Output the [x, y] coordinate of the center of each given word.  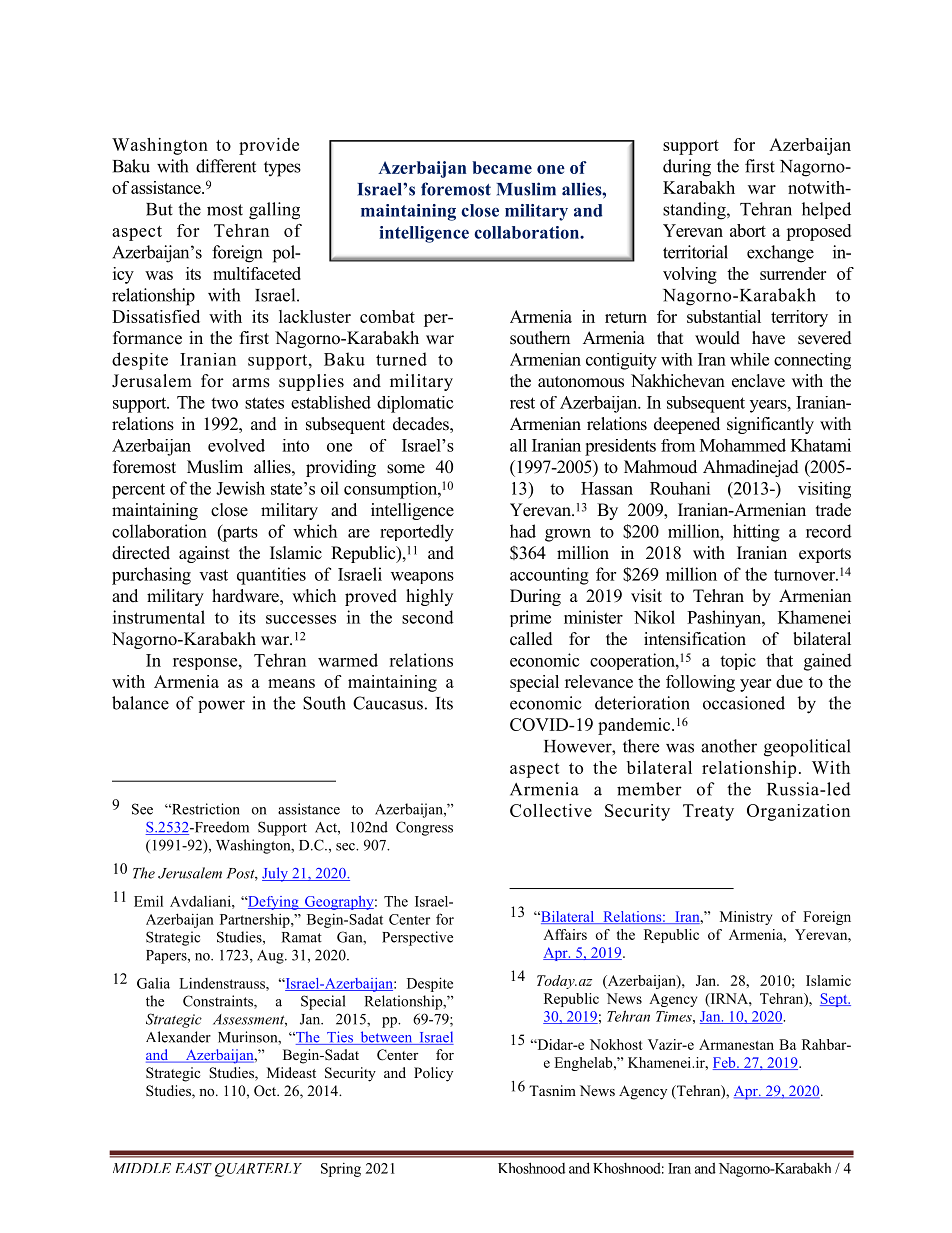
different [226, 166]
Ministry [746, 918]
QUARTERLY [258, 1170]
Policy [433, 1074]
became [502, 167]
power [221, 706]
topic [738, 661]
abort [748, 230]
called [531, 639]
